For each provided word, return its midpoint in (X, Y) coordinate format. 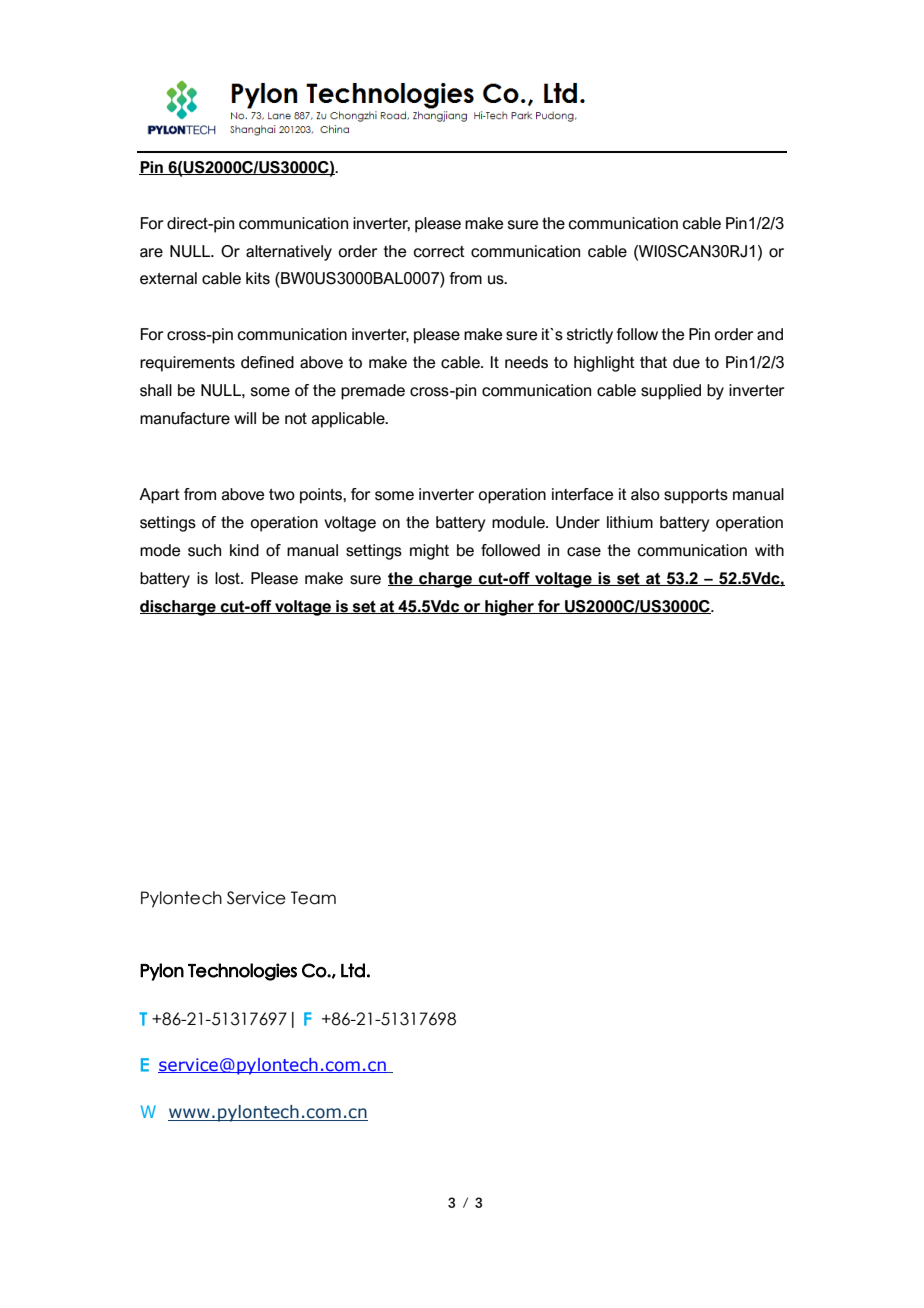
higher (509, 608)
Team (313, 898)
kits (258, 278)
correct (439, 252)
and (770, 334)
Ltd (353, 970)
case (584, 552)
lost (228, 578)
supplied (671, 392)
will (245, 418)
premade (373, 392)
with (769, 550)
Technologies (242, 972)
